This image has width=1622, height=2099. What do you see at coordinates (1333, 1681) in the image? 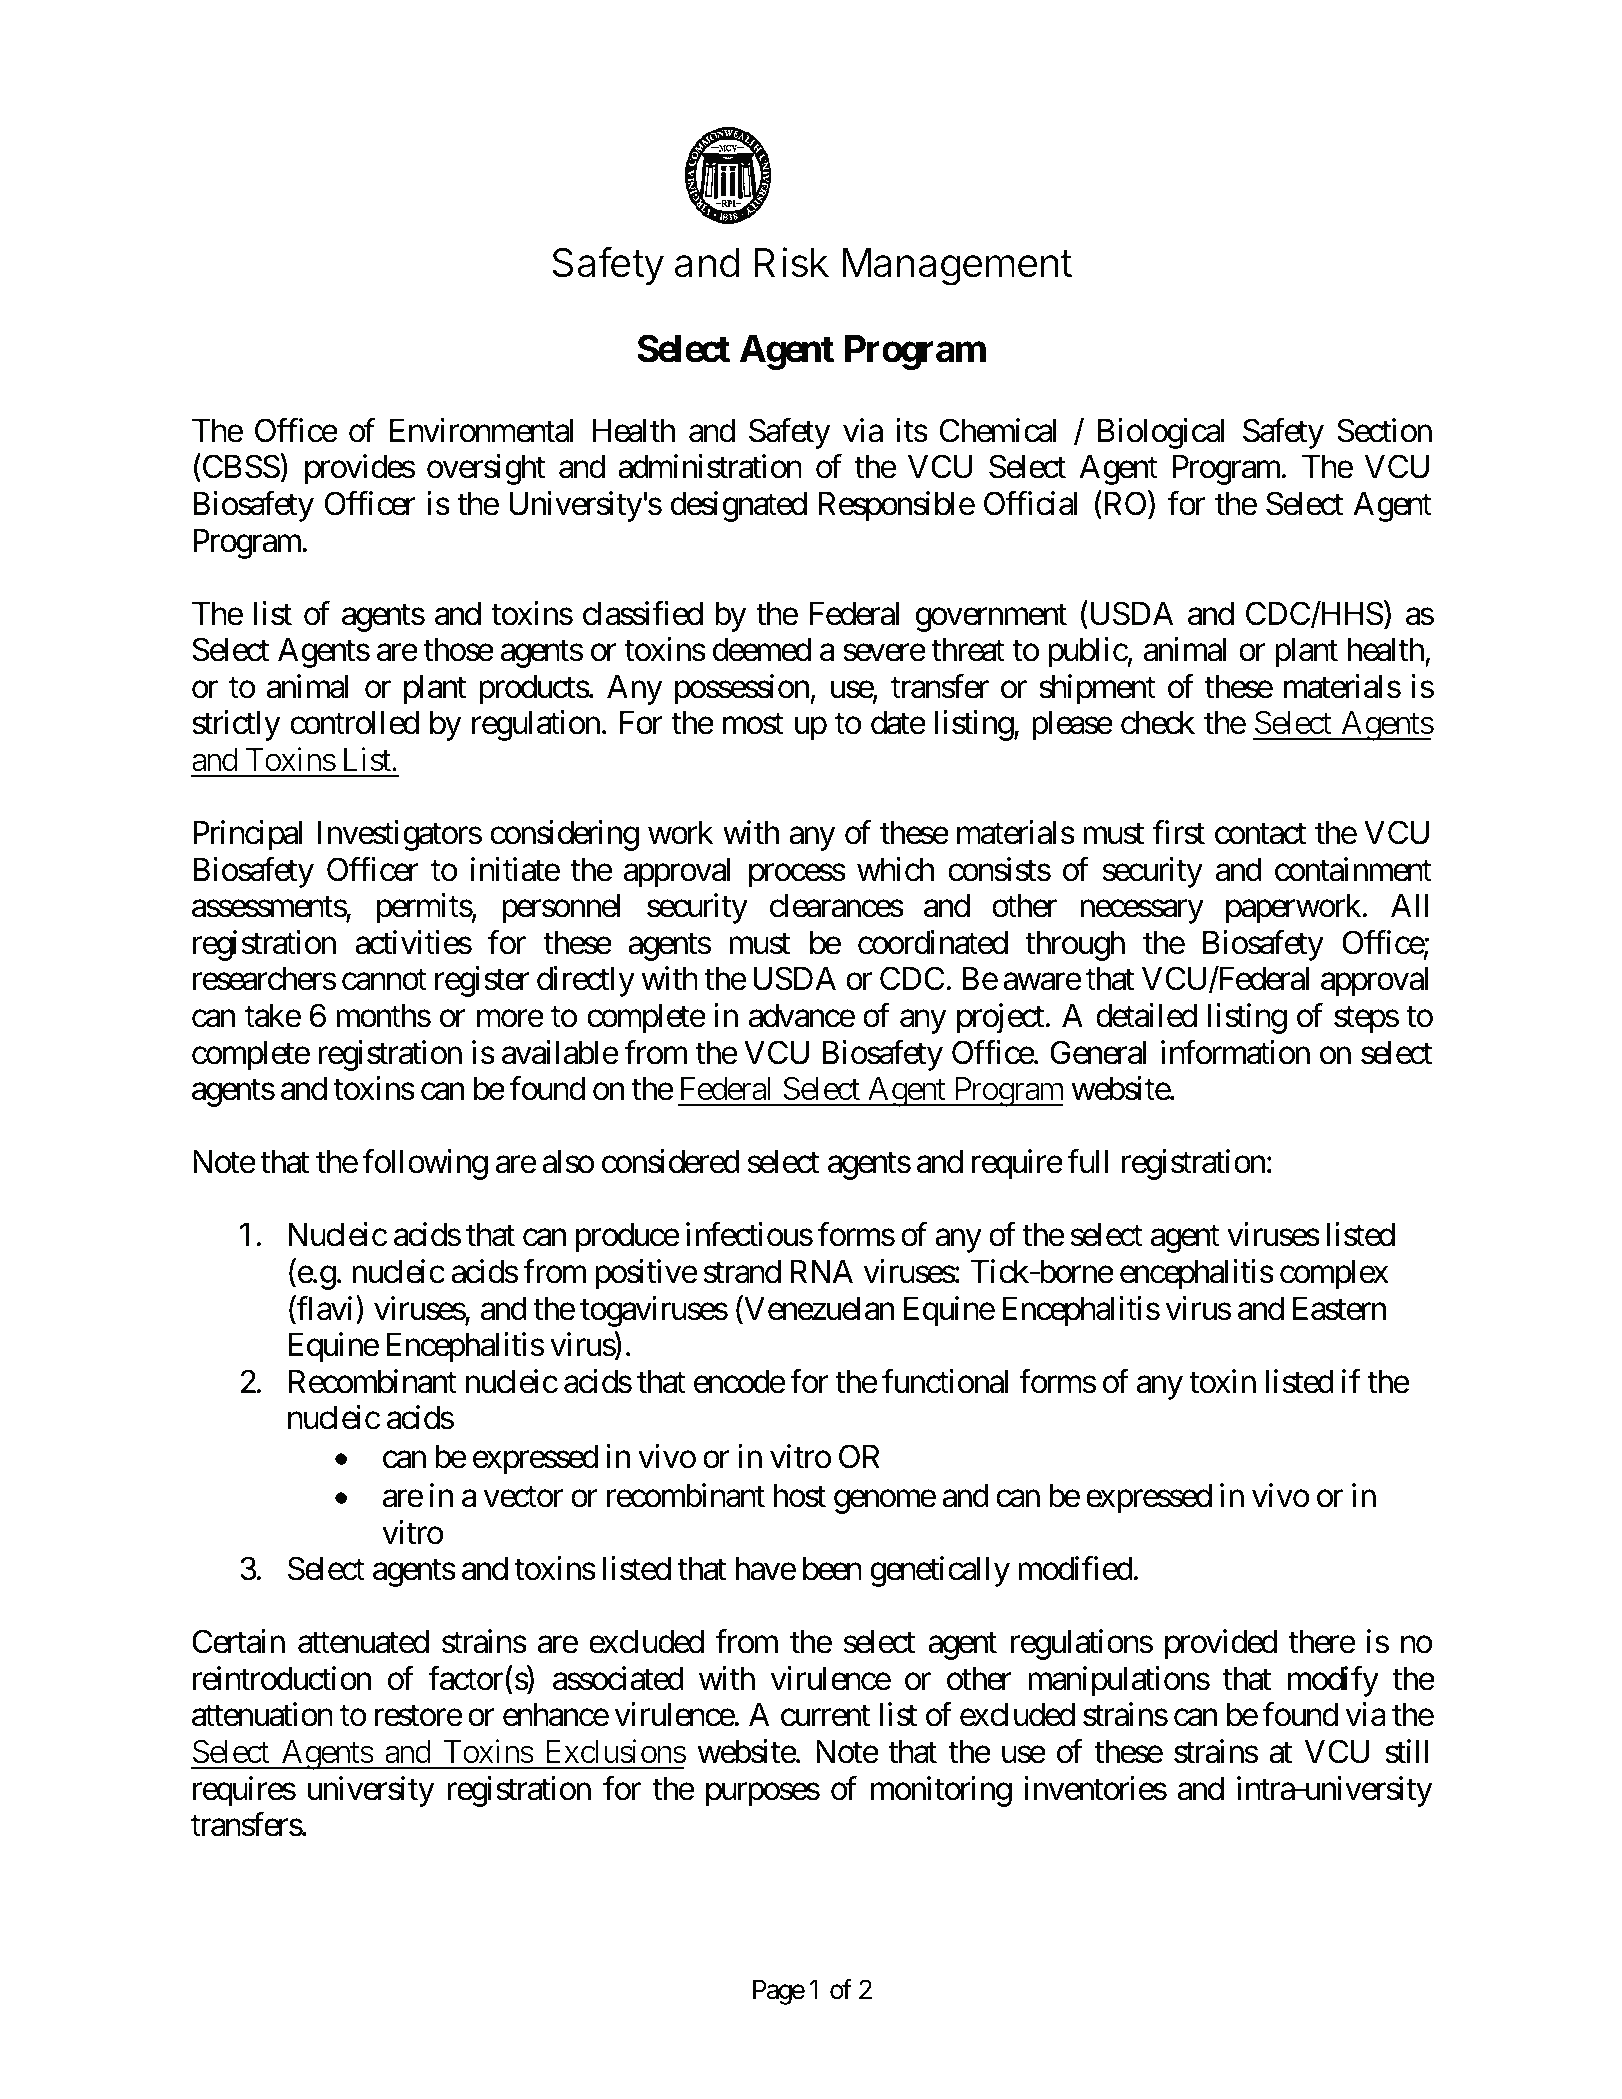
I see `modify` at bounding box center [1333, 1681].
